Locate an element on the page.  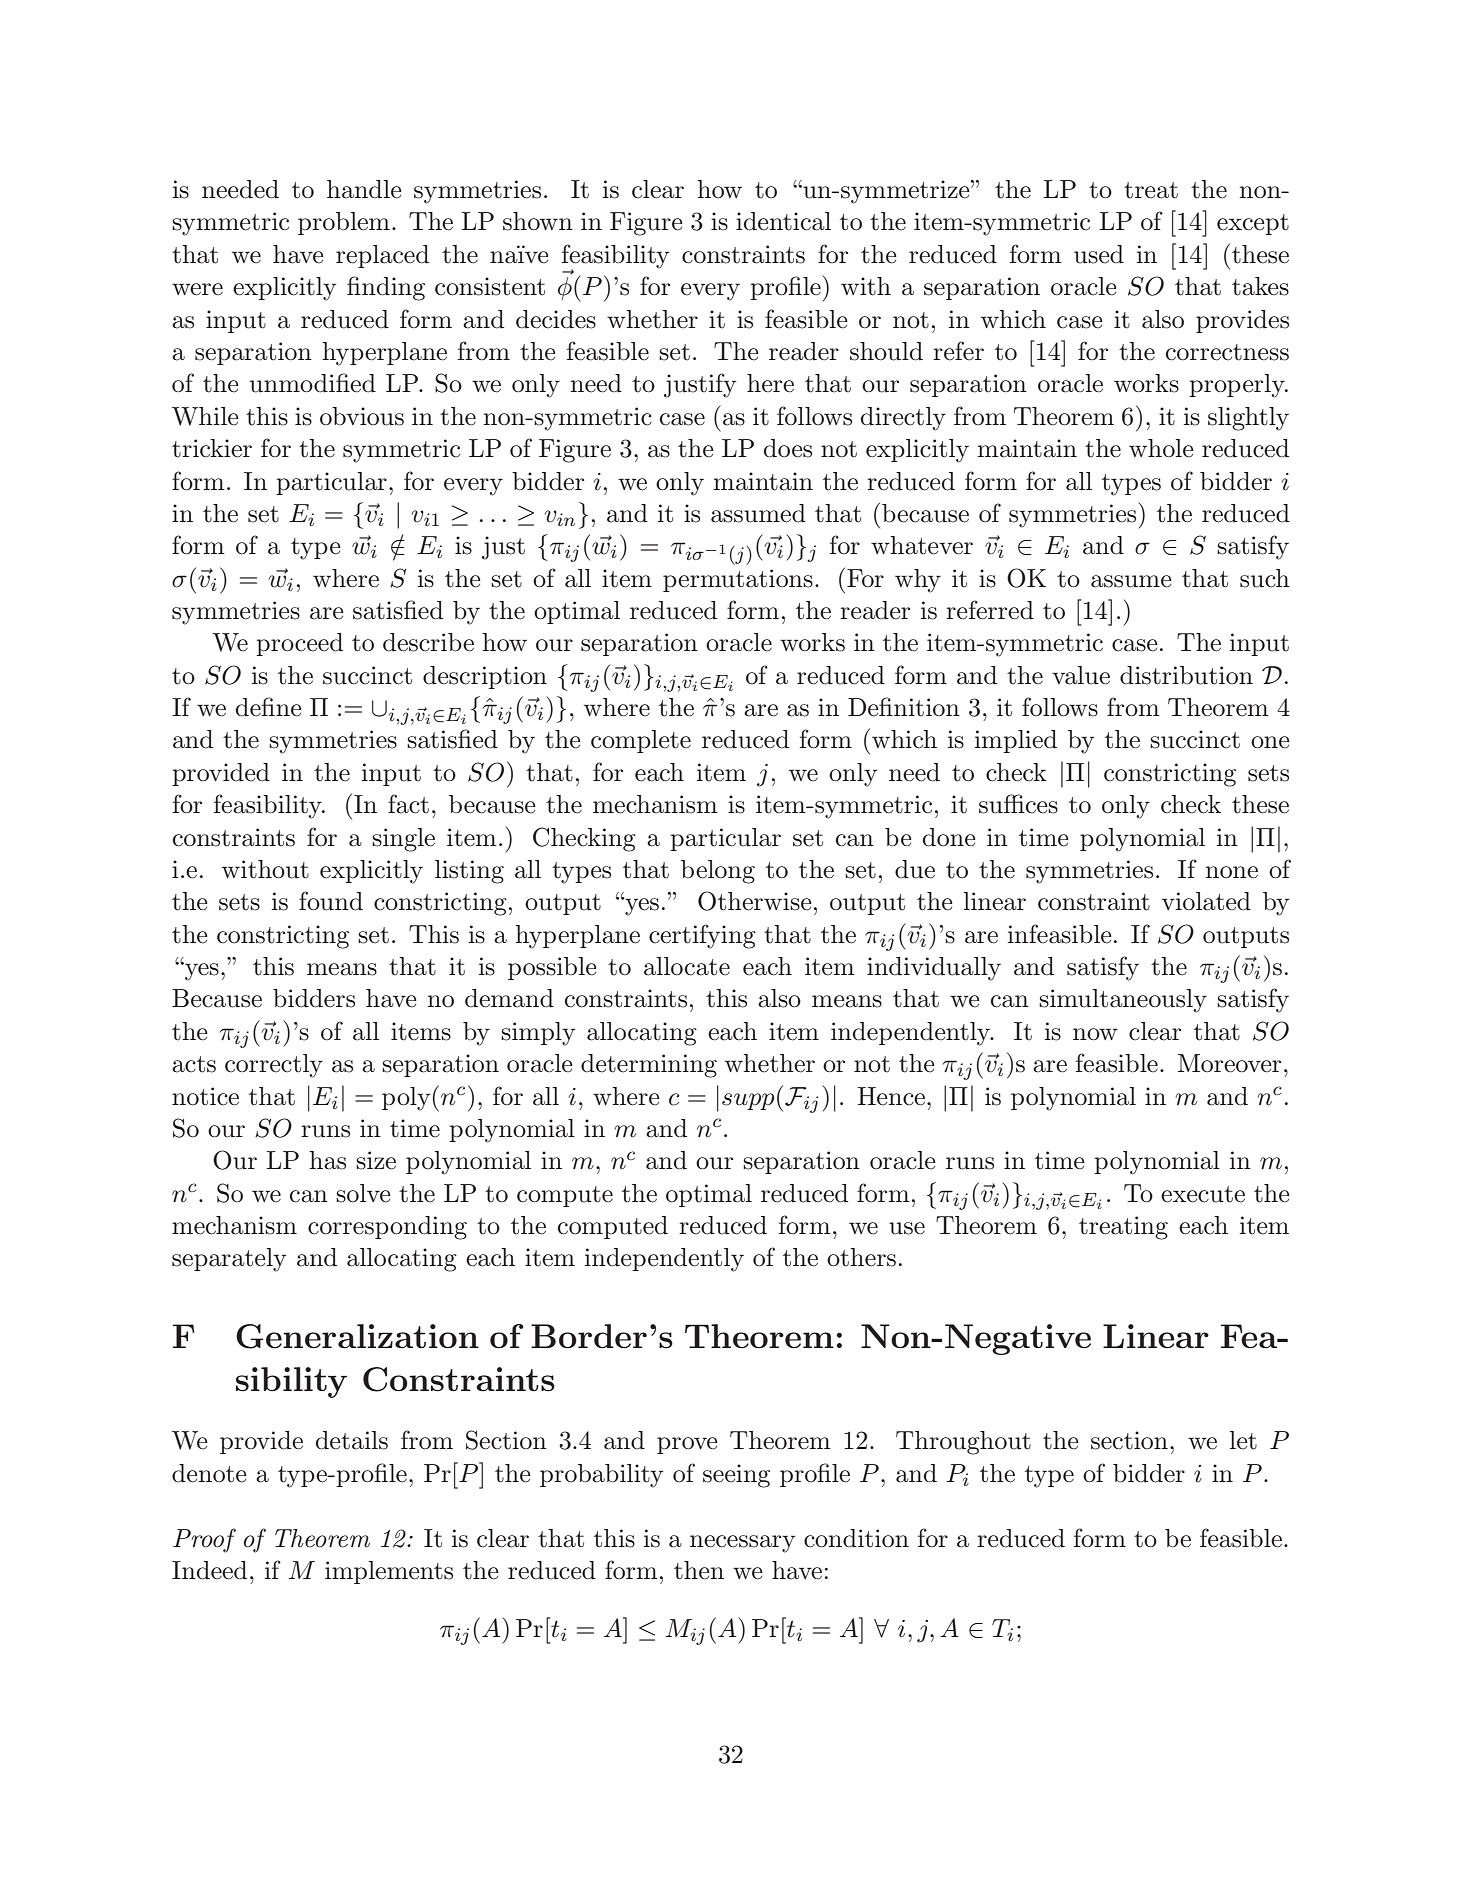
used is located at coordinates (1099, 254).
